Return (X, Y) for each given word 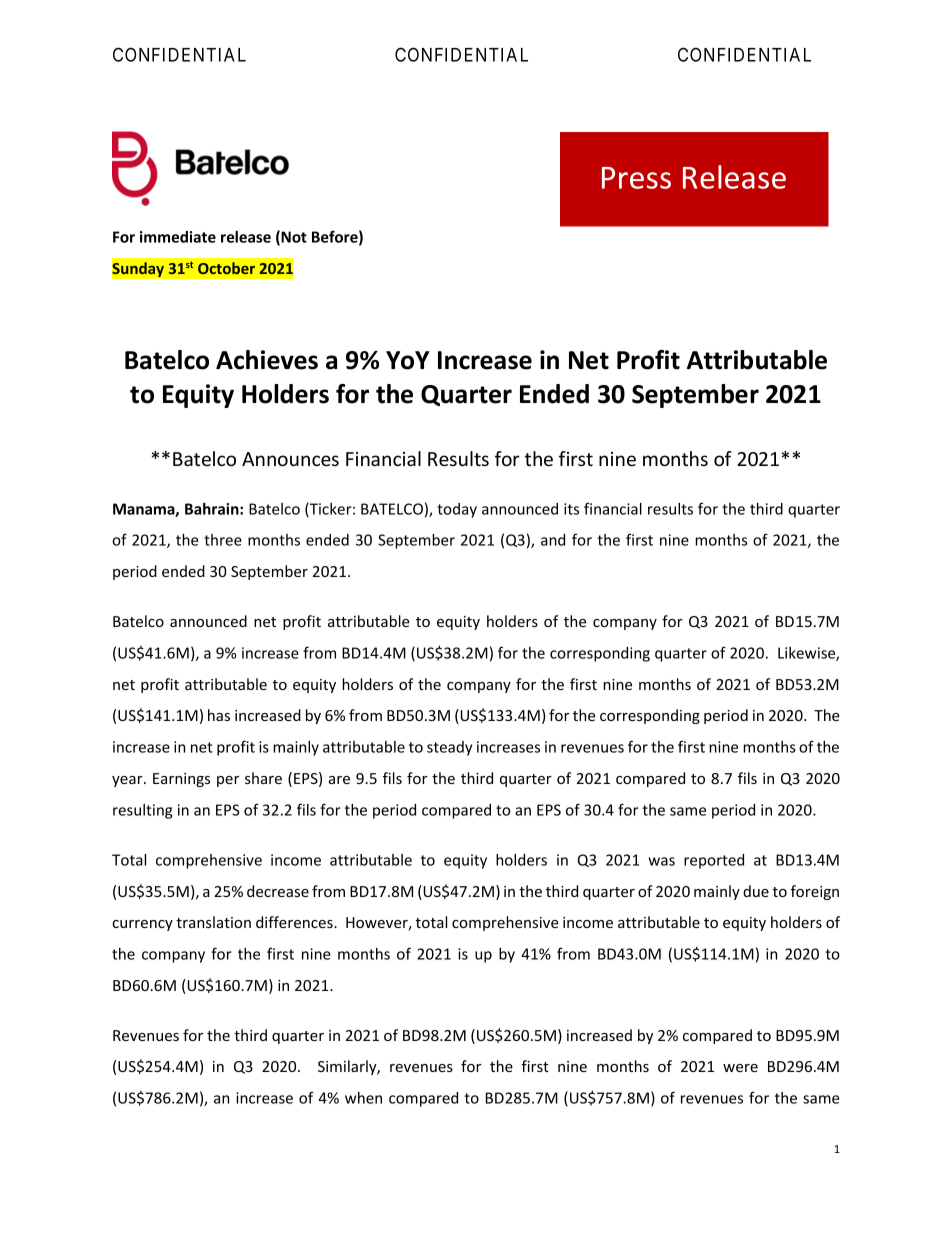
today (457, 510)
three (223, 540)
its (571, 509)
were (740, 1068)
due (756, 891)
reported (714, 861)
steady (449, 748)
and (553, 540)
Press (636, 178)
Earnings (181, 780)
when (363, 1098)
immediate (178, 237)
